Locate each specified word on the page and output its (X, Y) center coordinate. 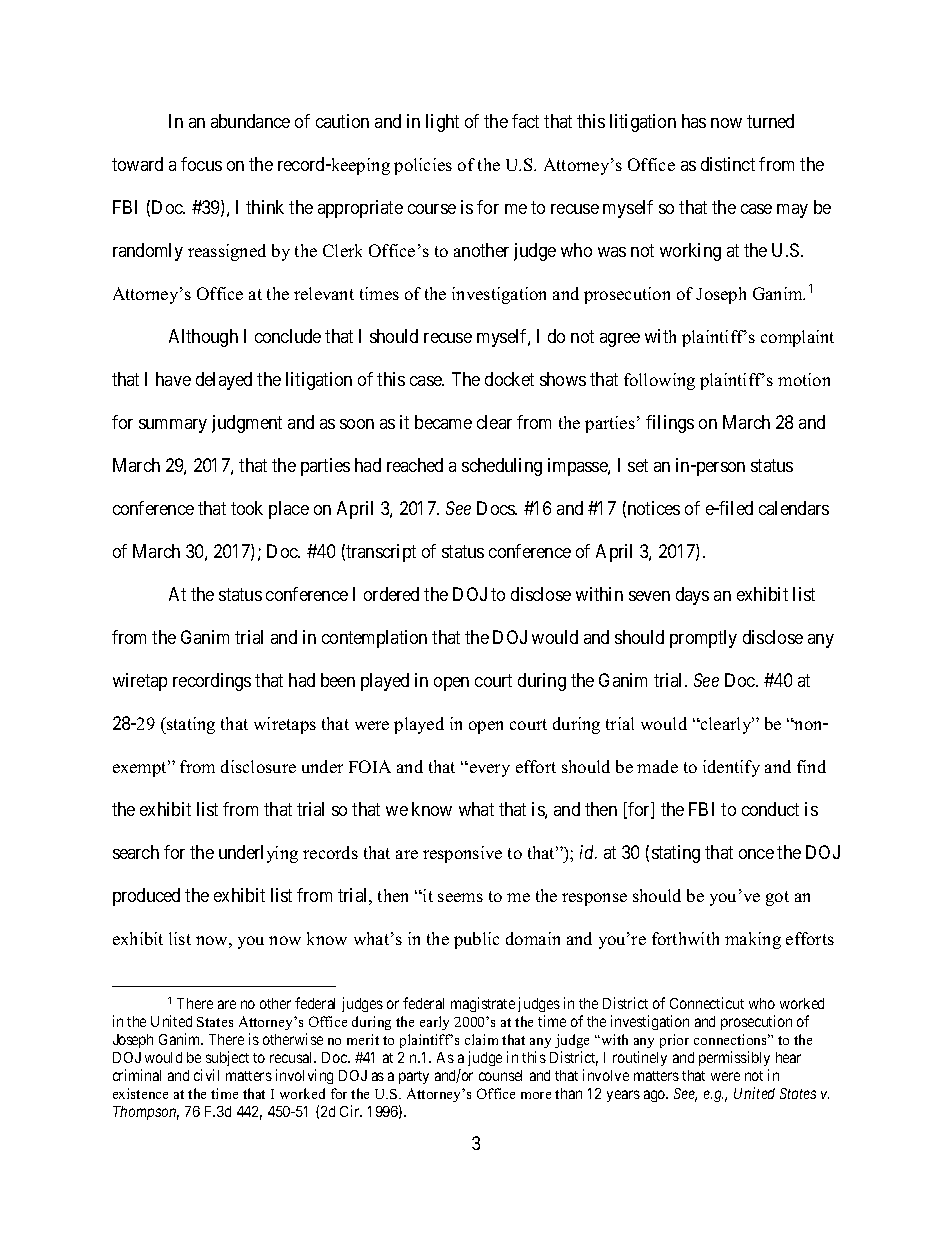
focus (201, 164)
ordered (391, 594)
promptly (703, 639)
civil (206, 1075)
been (338, 680)
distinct (728, 164)
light (442, 123)
